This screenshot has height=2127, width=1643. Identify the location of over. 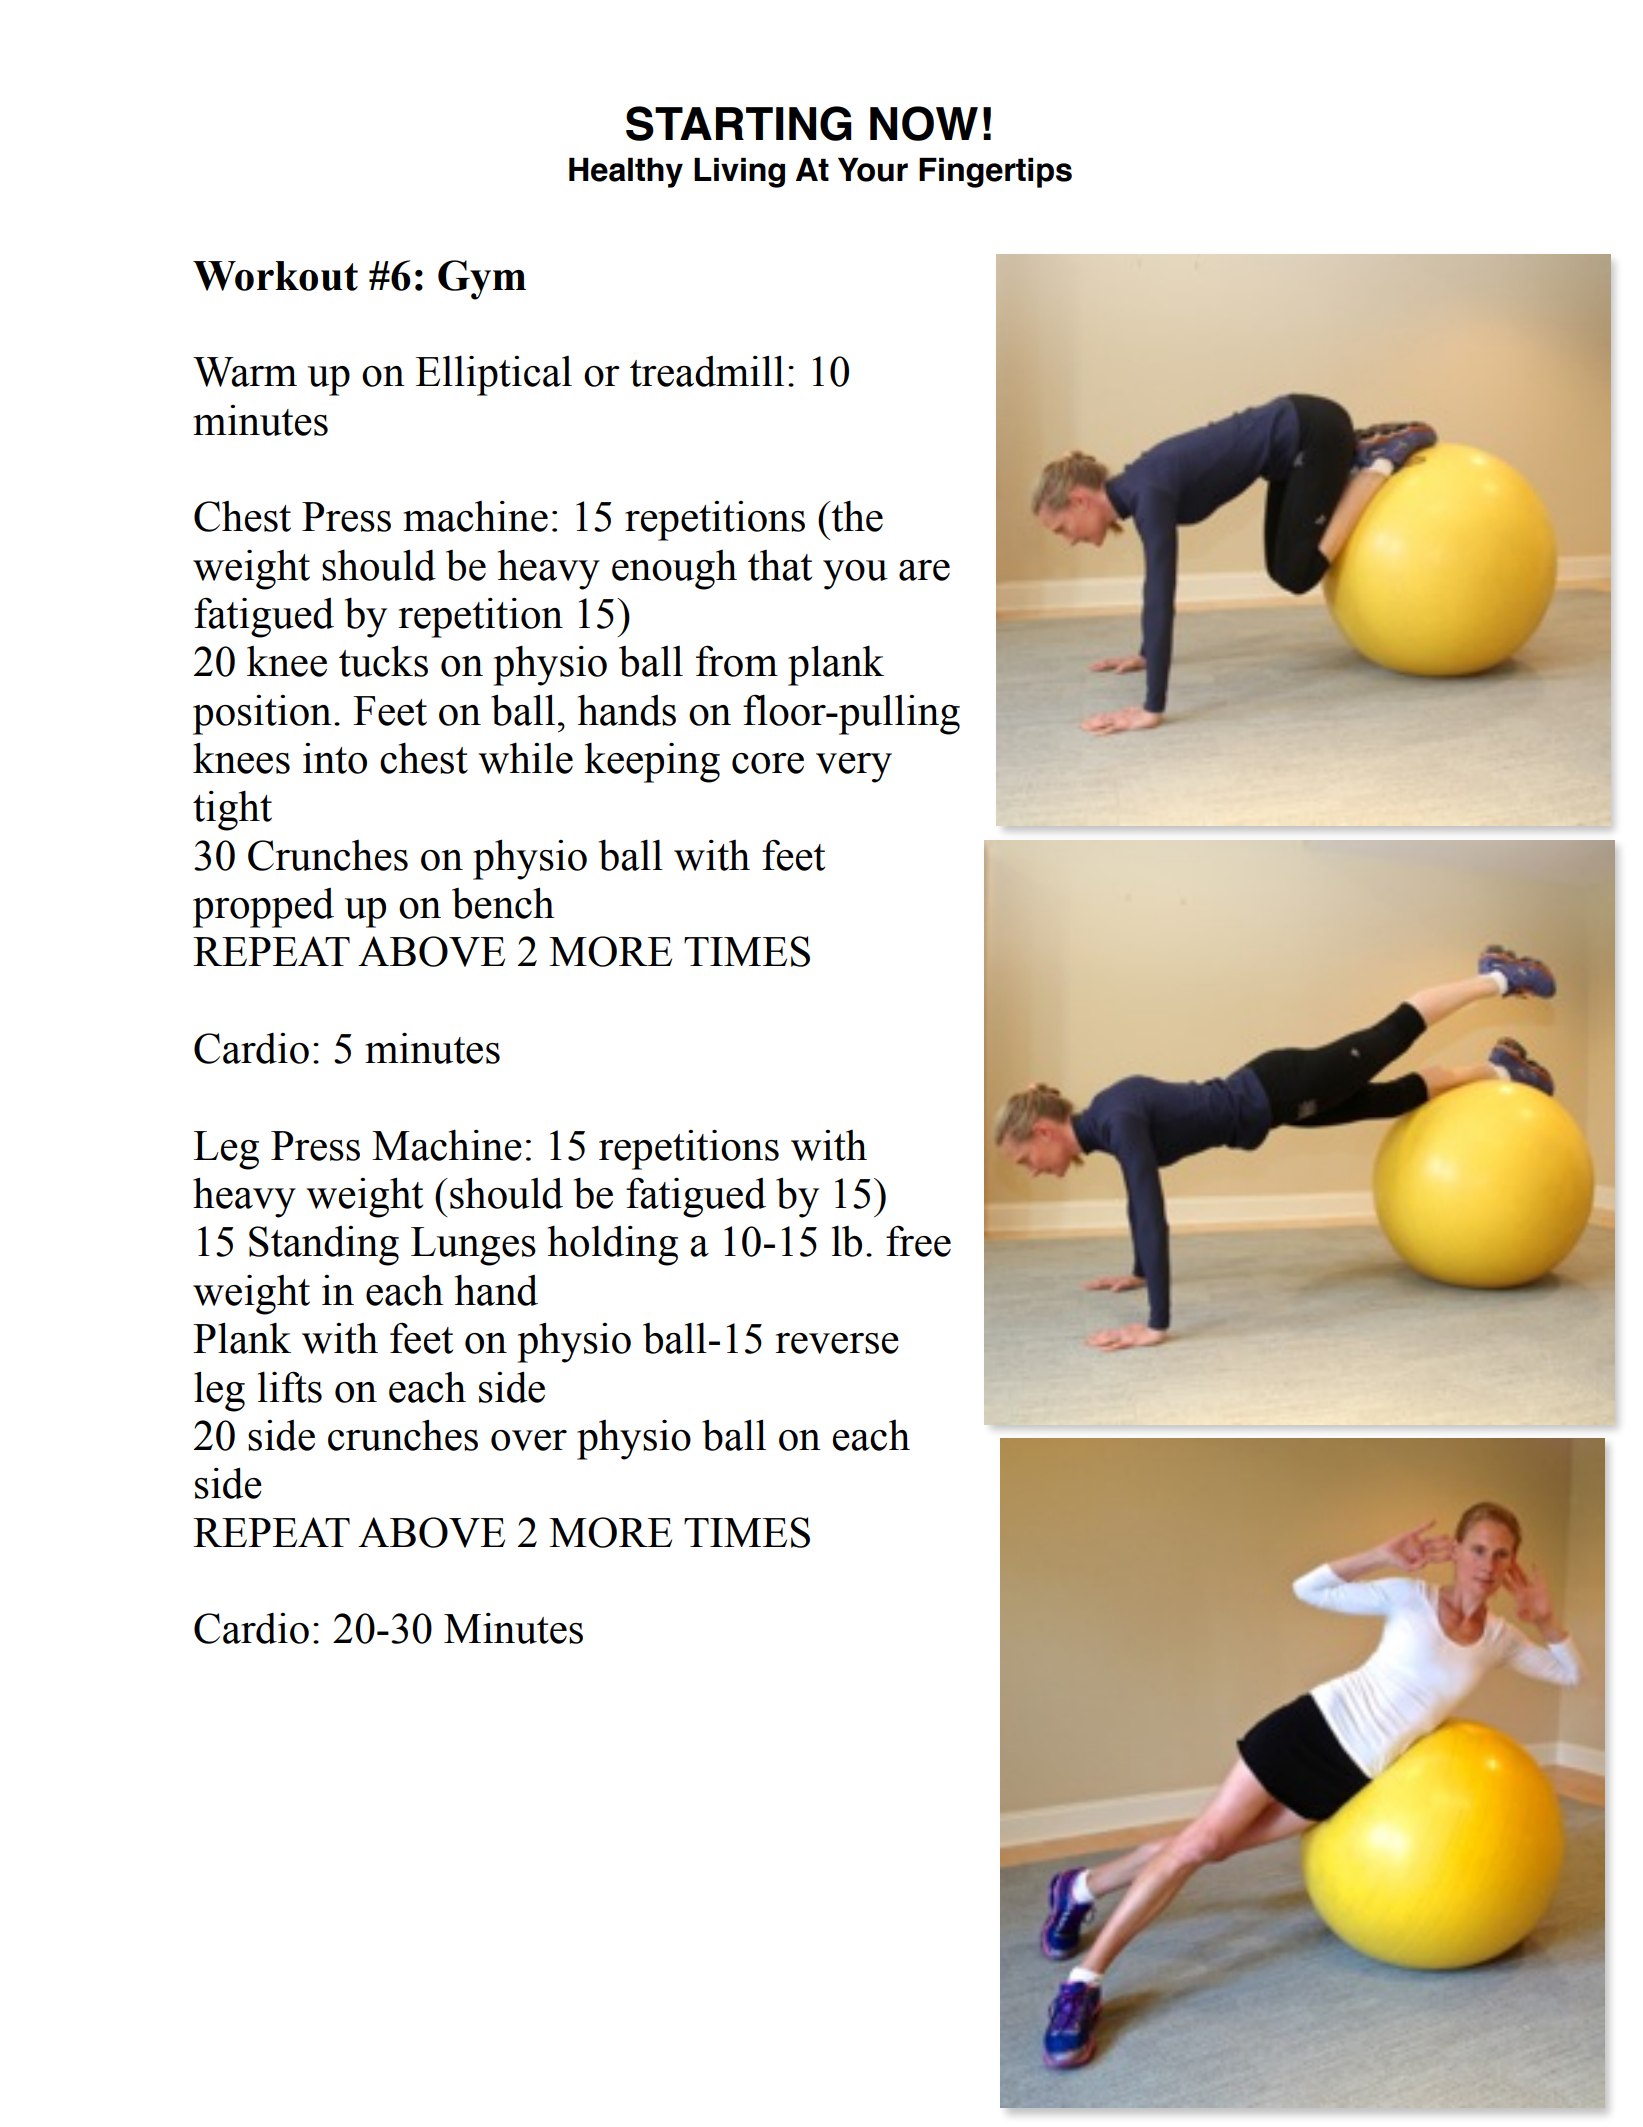
(529, 1440).
